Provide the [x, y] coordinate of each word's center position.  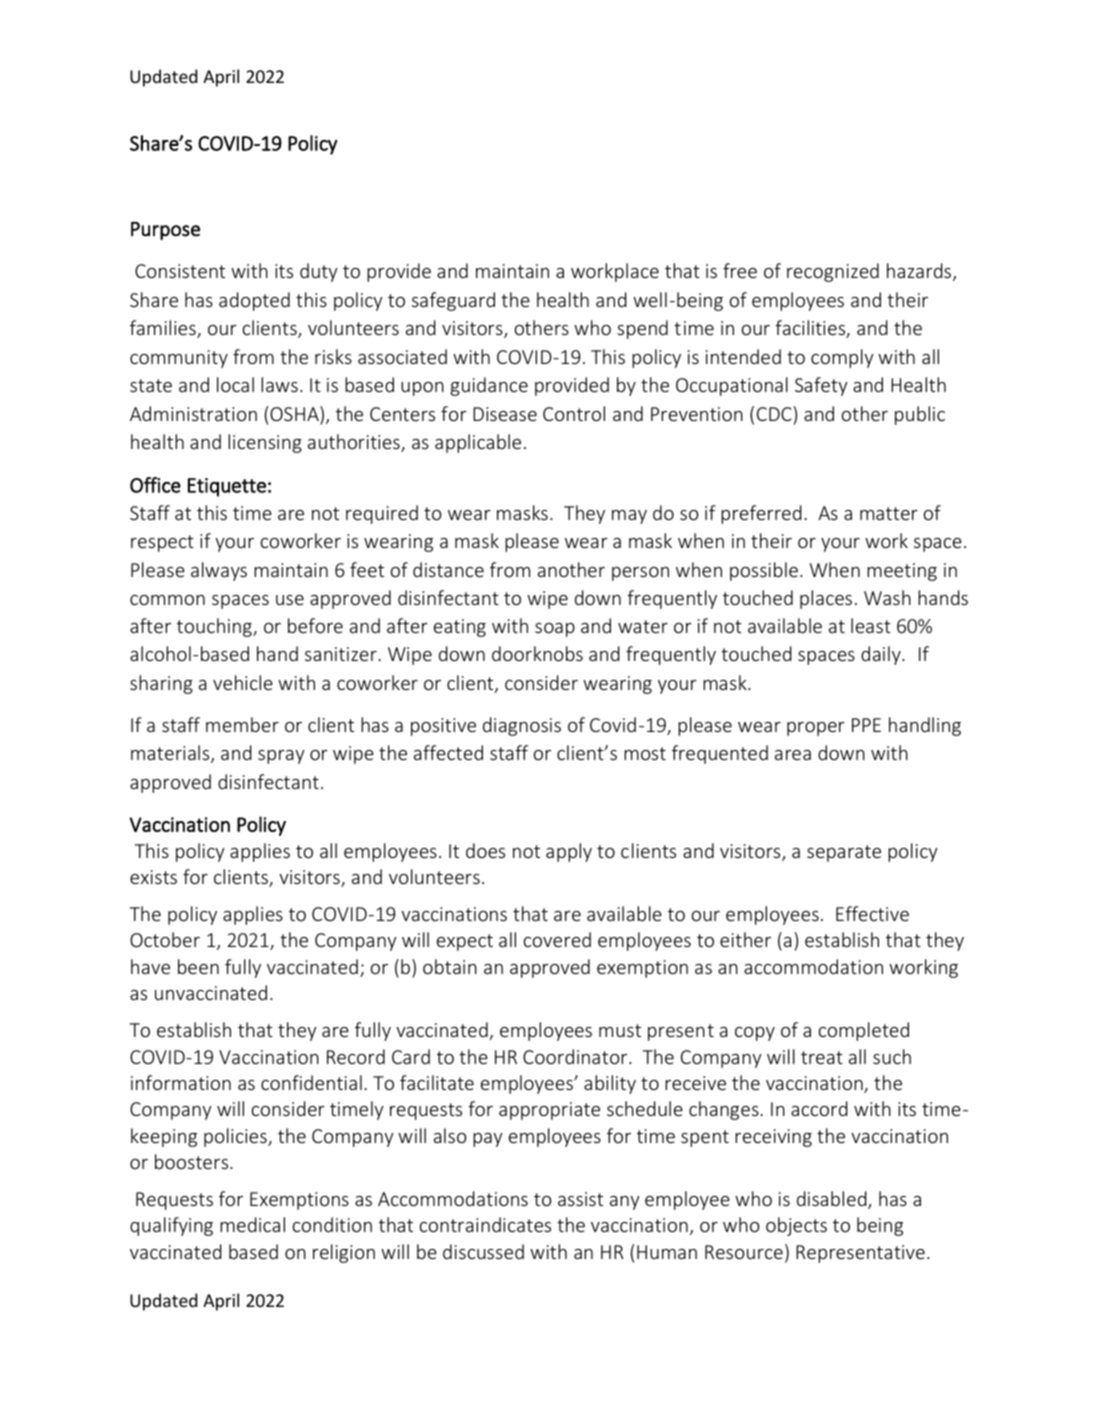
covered [557, 939]
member [242, 724]
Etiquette [227, 487]
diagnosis [522, 726]
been [198, 966]
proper [816, 729]
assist [580, 1199]
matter [889, 513]
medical [252, 1224]
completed [864, 1031]
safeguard [453, 301]
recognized [833, 272]
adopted [254, 301]
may [629, 517]
